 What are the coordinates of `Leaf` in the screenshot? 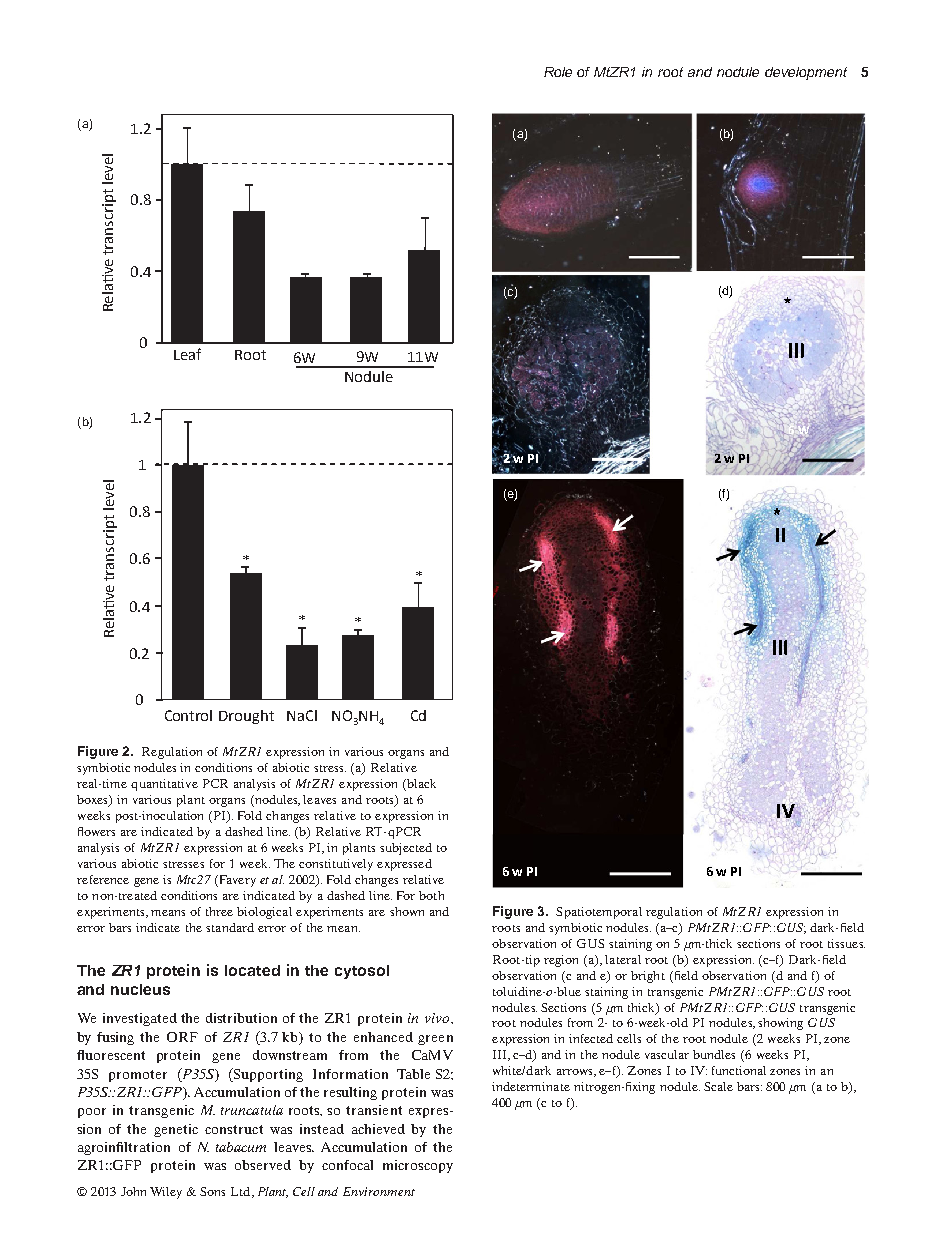 It's located at (187, 354).
